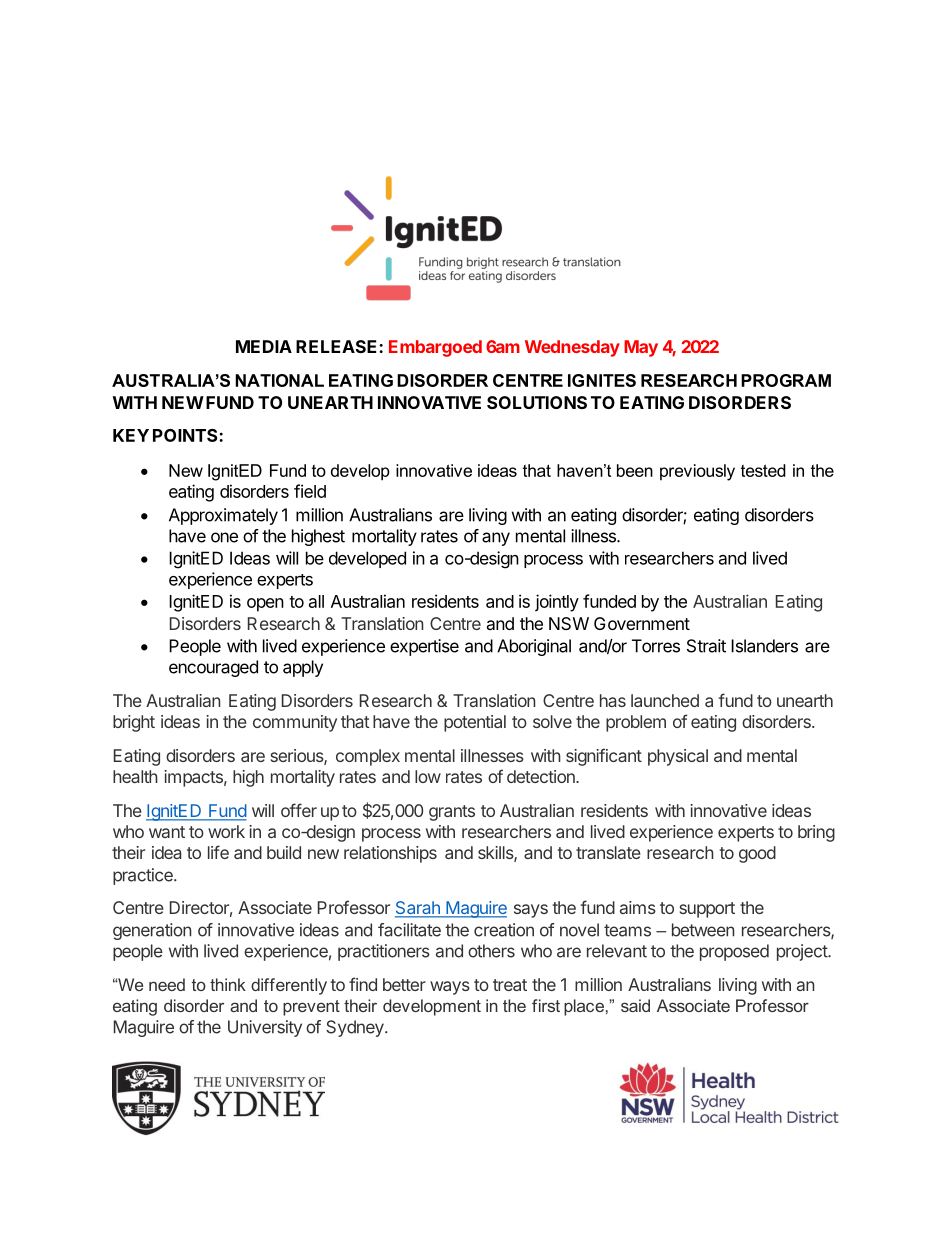 The height and width of the screenshot is (1233, 952). What do you see at coordinates (265, 605) in the screenshot?
I see `open` at bounding box center [265, 605].
